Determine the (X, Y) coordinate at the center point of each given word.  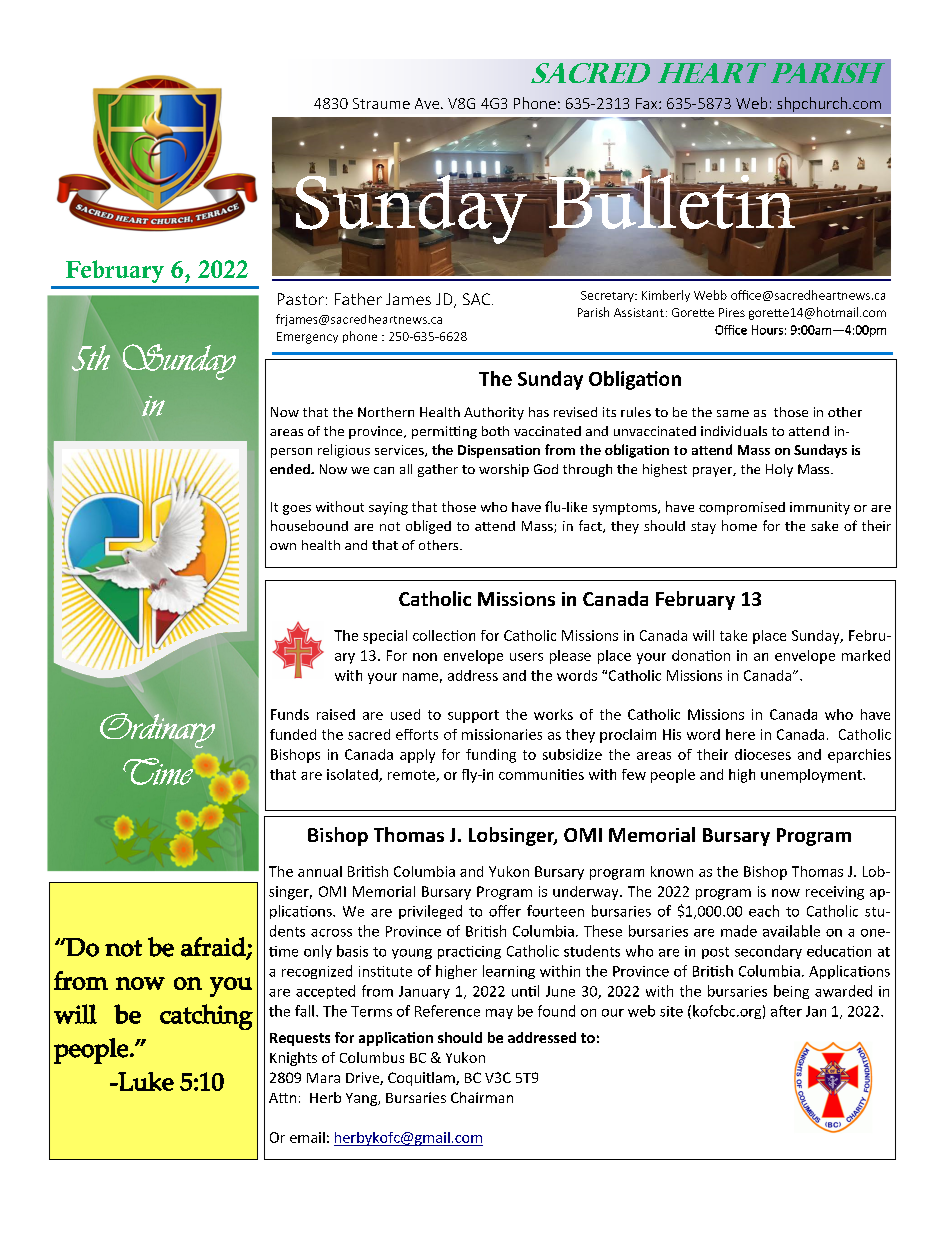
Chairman (482, 1097)
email (307, 1137)
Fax (648, 103)
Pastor (301, 299)
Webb (710, 295)
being (791, 992)
